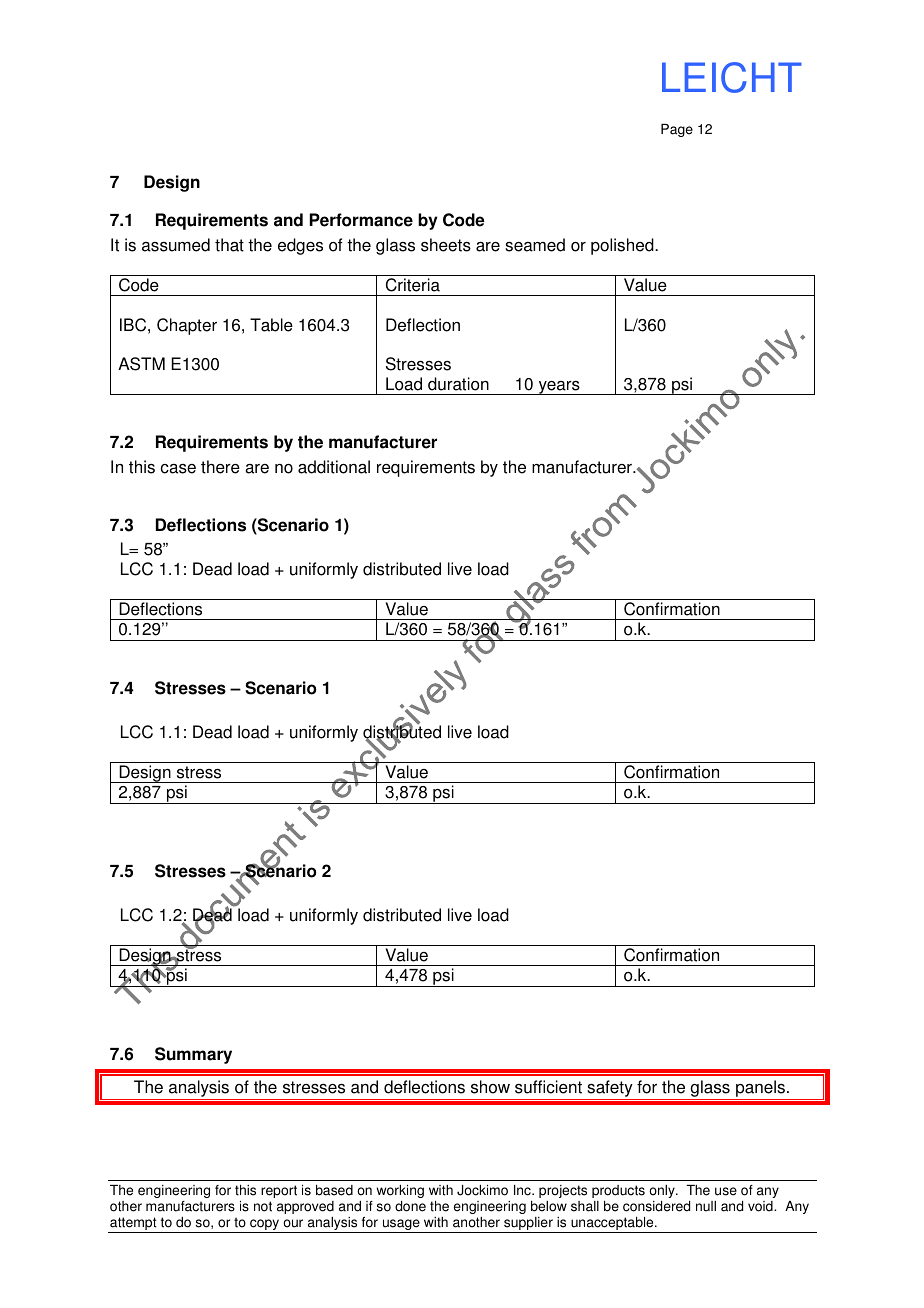 The height and width of the document is (1308, 924). What do you see at coordinates (410, 1206) in the document?
I see `done` at bounding box center [410, 1206].
